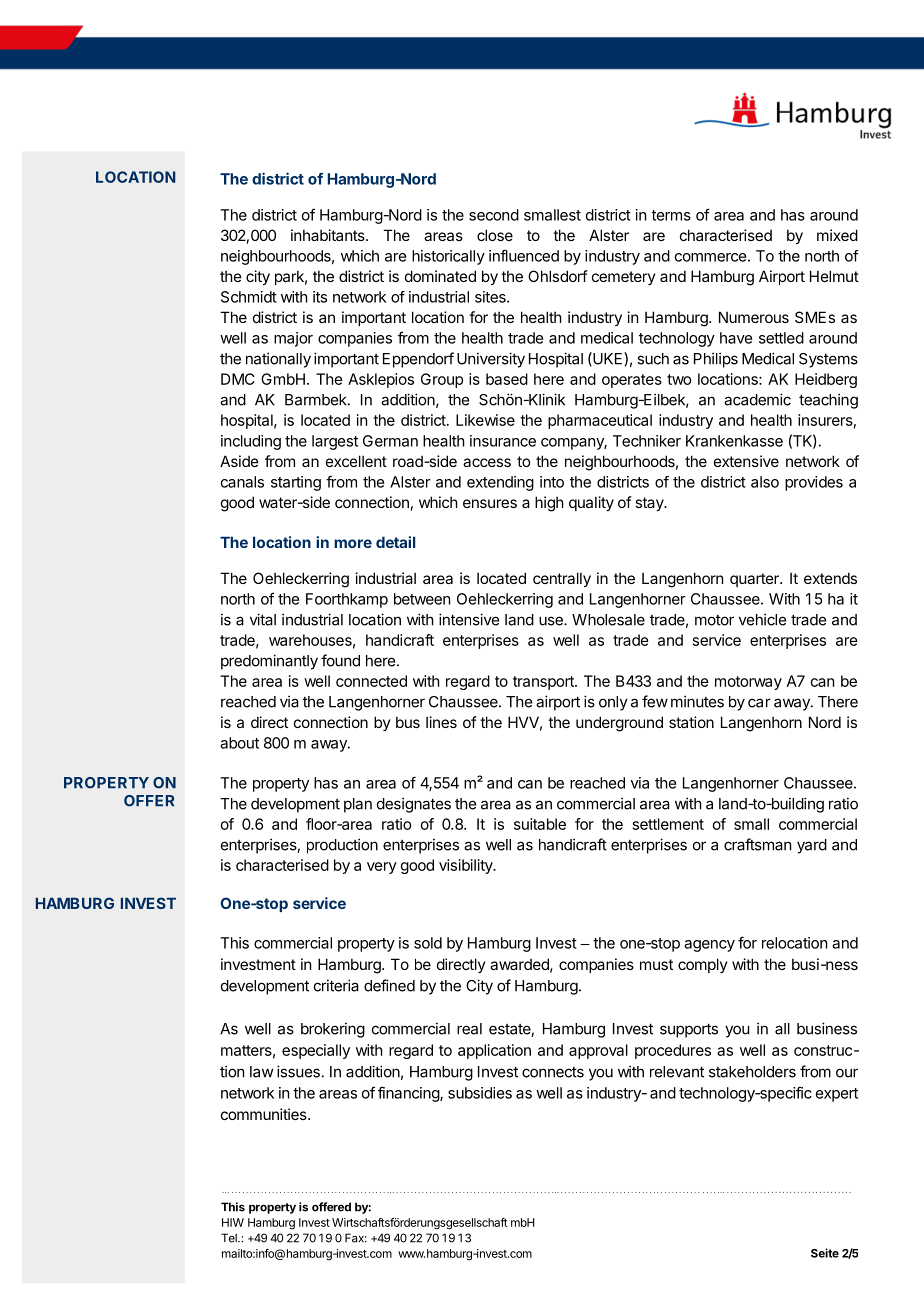  I want to click on brokering, so click(333, 1030).
